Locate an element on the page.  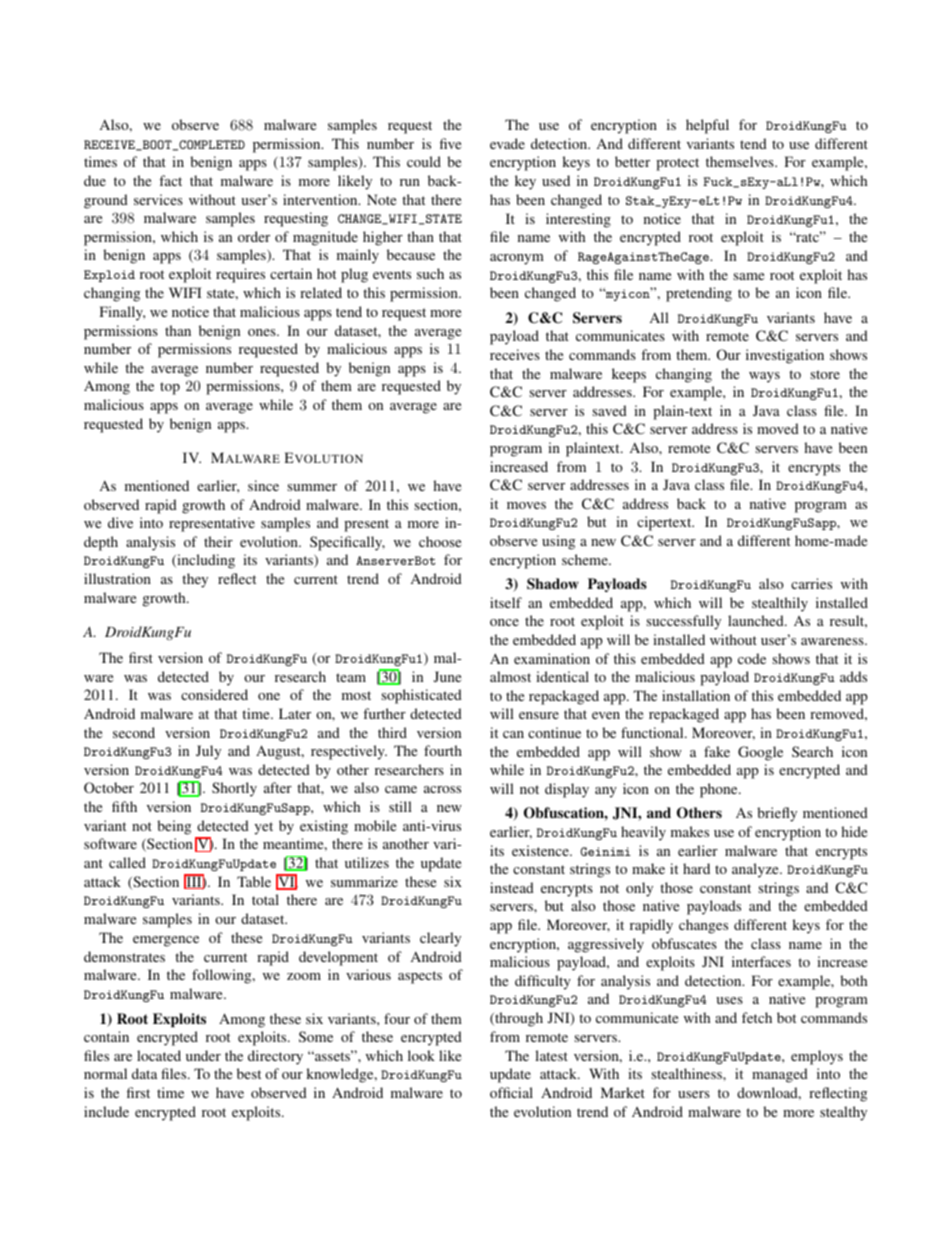
they is located at coordinates (195, 580).
